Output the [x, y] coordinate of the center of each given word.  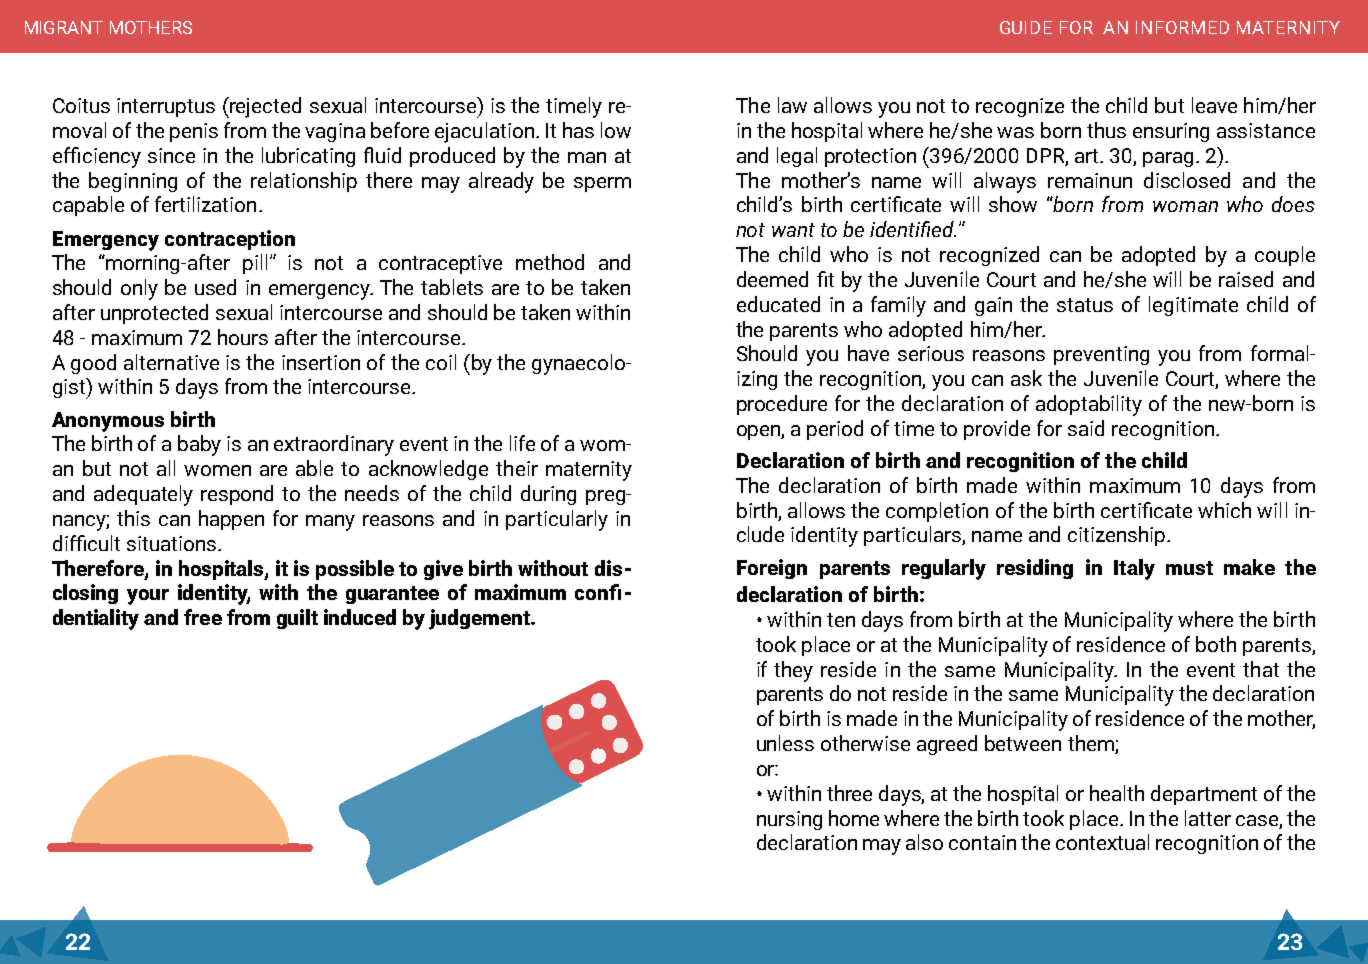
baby [199, 445]
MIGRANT [64, 27]
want [793, 230]
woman [1185, 206]
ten [841, 620]
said [1086, 428]
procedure [782, 405]
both [1216, 644]
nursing [789, 820]
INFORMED [1182, 27]
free [203, 617]
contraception [230, 240]
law [792, 105]
